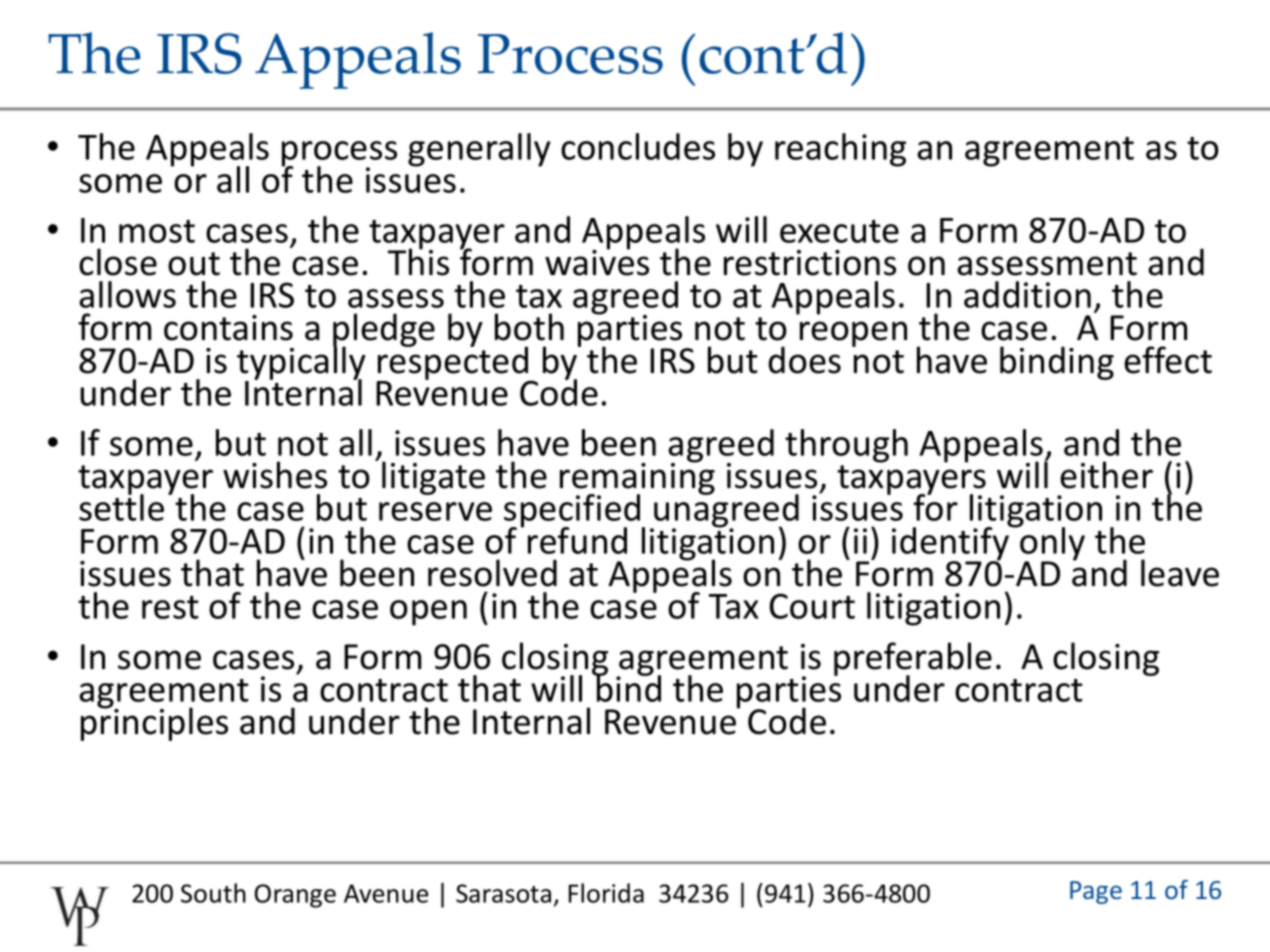  I want to click on preferable, so click(913, 660).
